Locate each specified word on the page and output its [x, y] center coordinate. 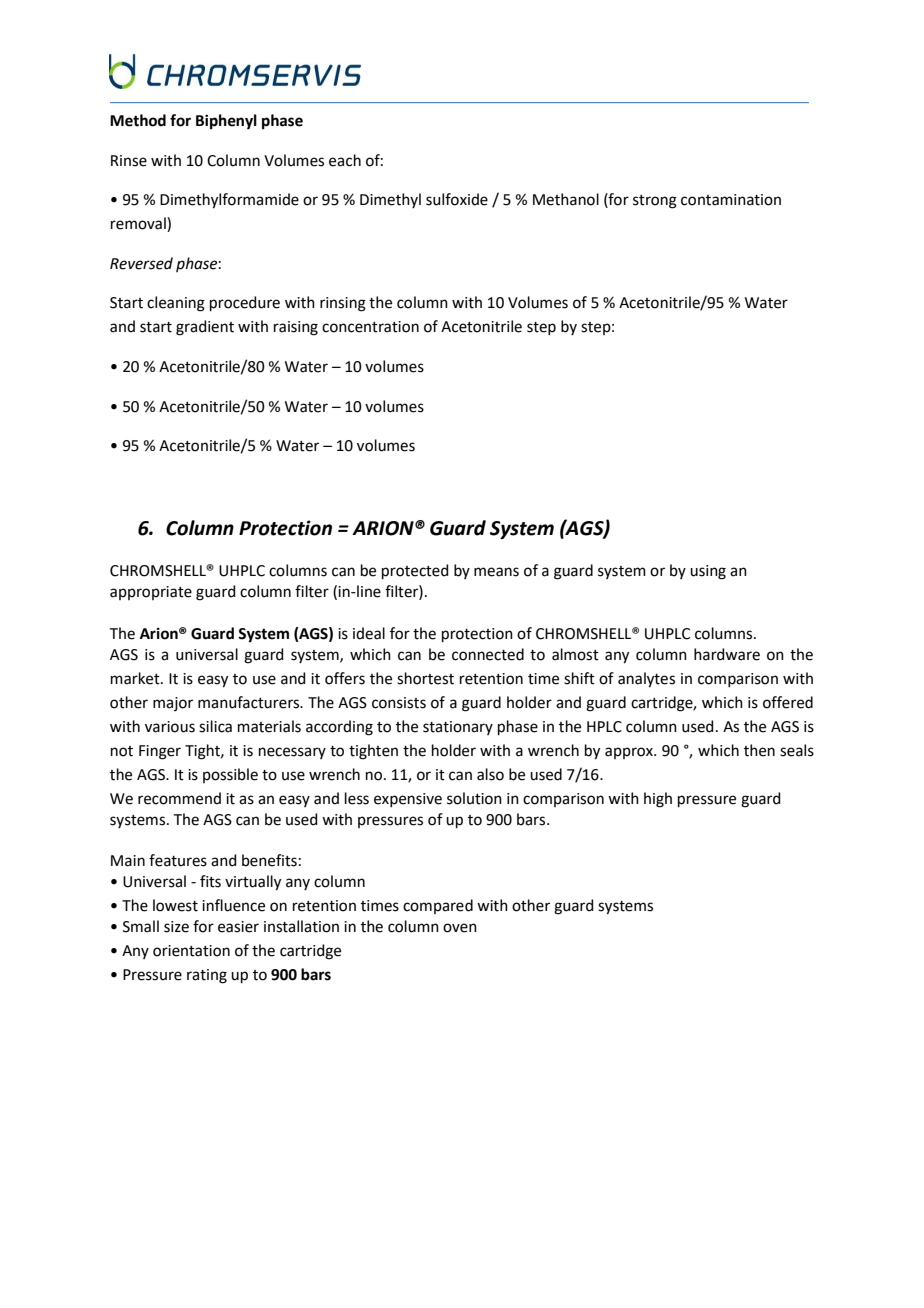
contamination [731, 200]
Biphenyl [226, 122]
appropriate [151, 593]
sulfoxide [457, 199]
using [708, 572]
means [496, 572]
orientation [191, 951]
